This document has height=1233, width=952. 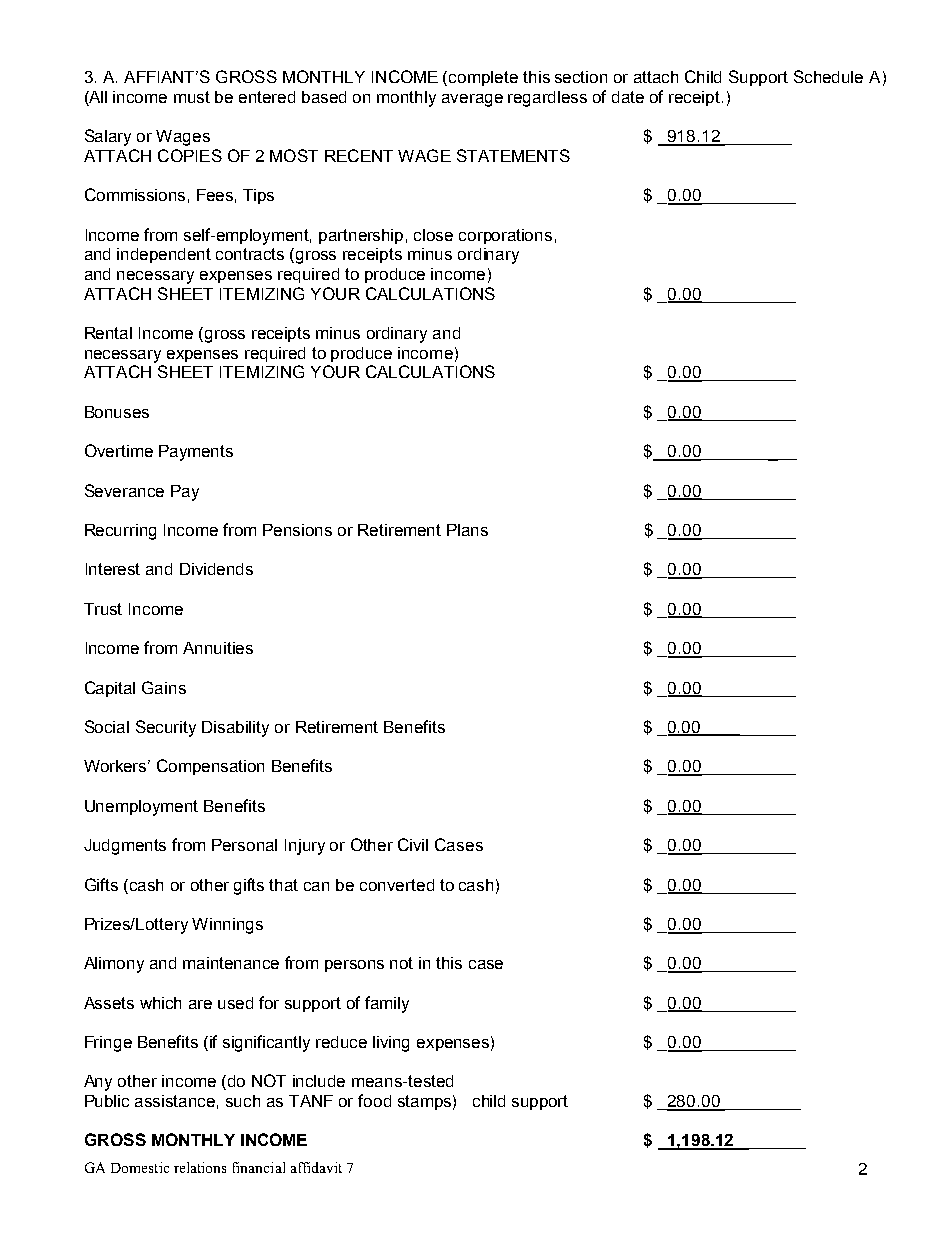 I want to click on average, so click(x=472, y=100).
